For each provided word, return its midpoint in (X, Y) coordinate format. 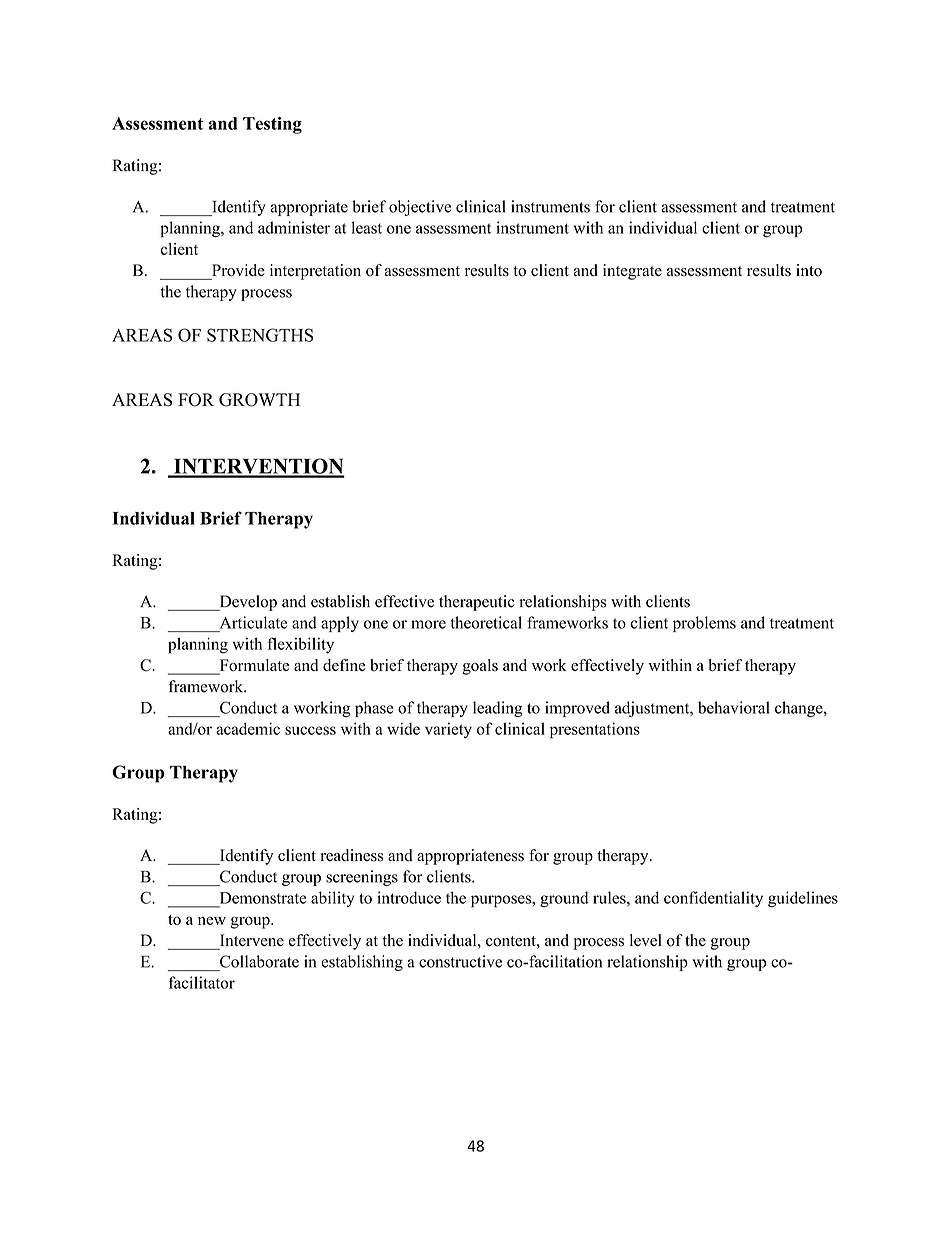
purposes (502, 901)
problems (704, 624)
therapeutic (477, 603)
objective (420, 208)
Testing (272, 125)
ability (332, 899)
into (809, 270)
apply (340, 624)
